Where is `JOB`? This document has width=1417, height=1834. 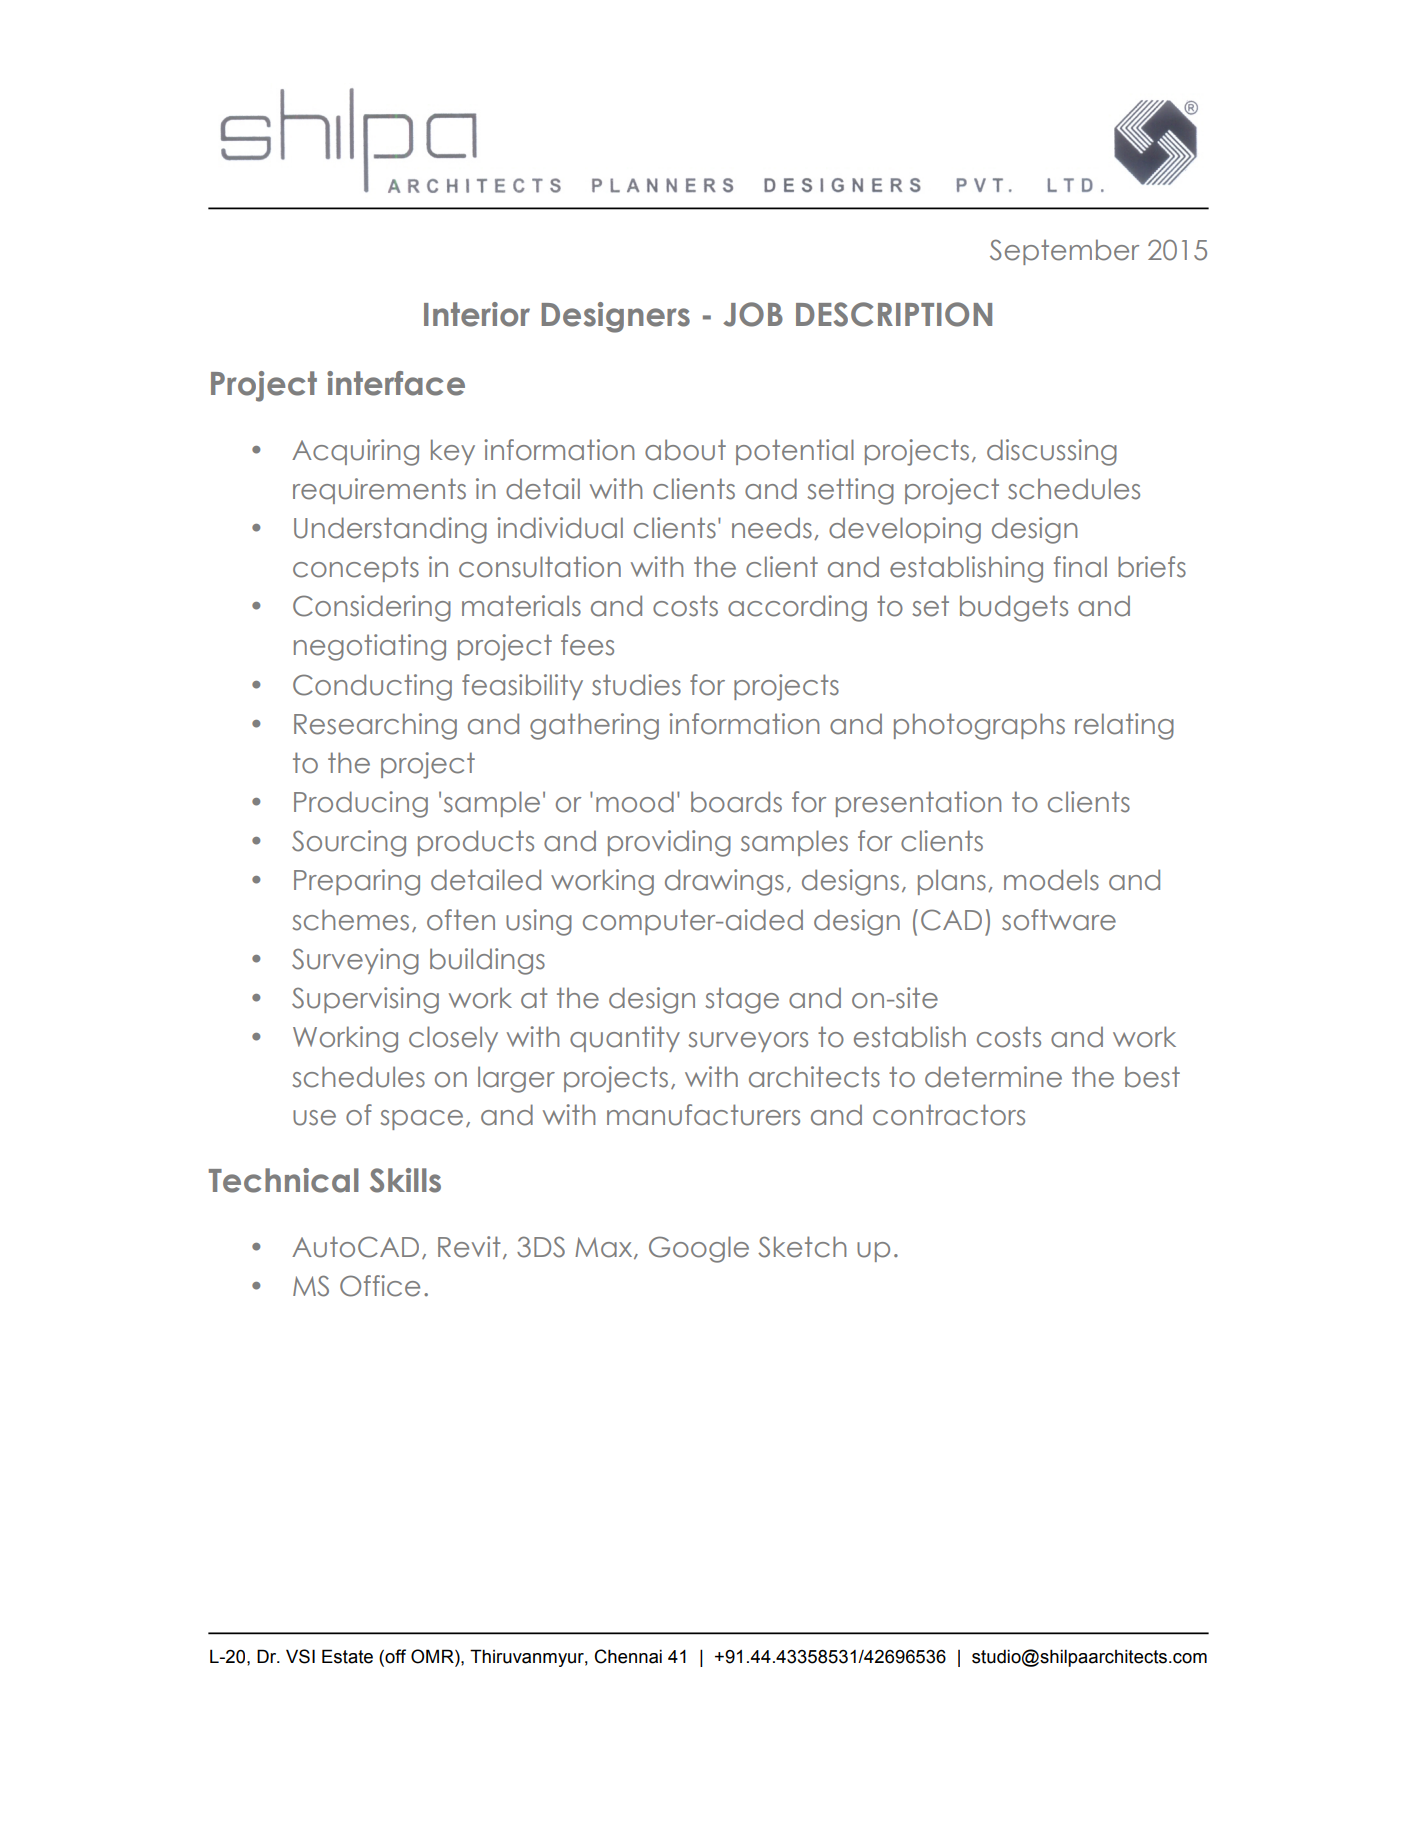 JOB is located at coordinates (753, 314).
